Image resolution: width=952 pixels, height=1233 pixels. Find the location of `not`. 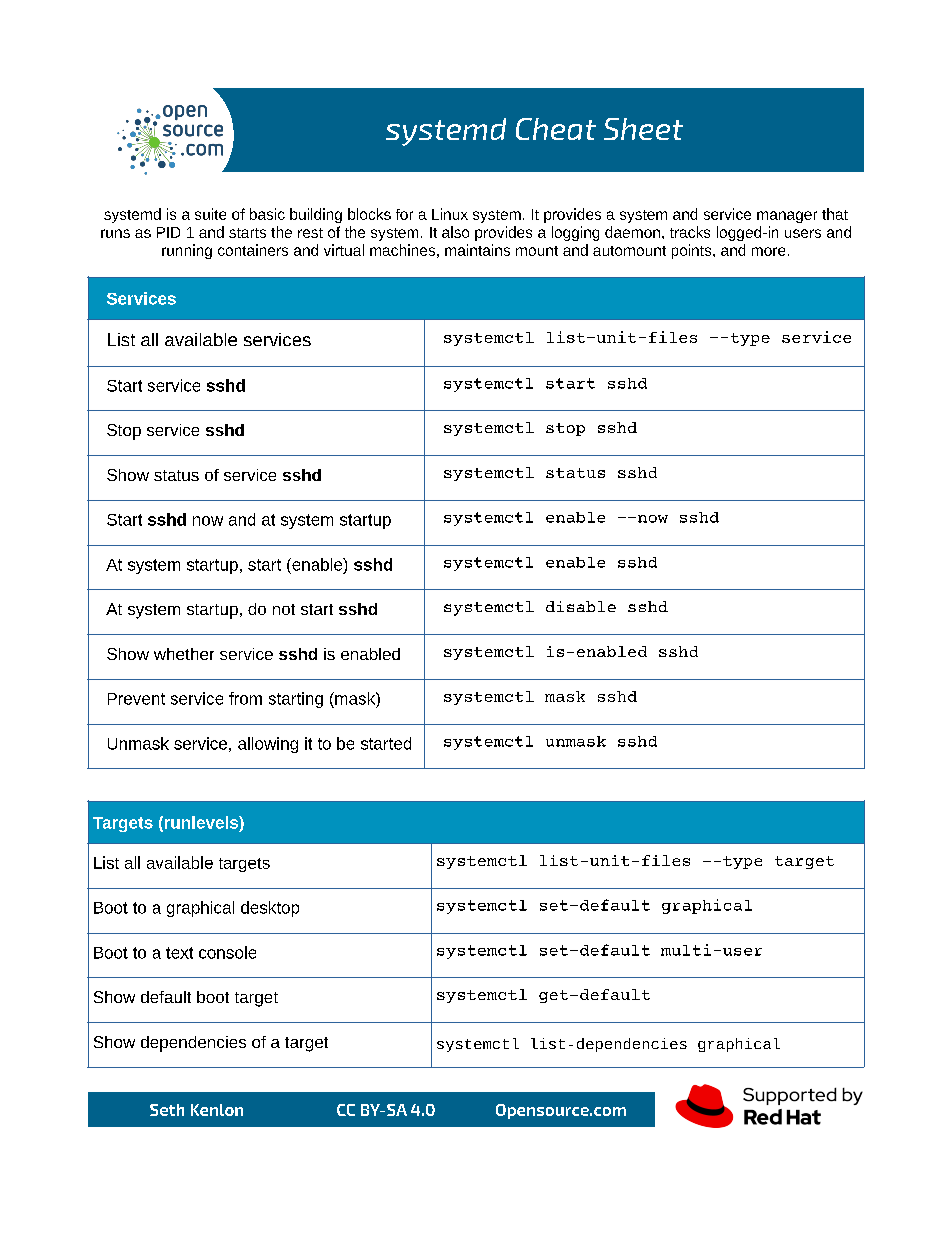

not is located at coordinates (284, 609).
